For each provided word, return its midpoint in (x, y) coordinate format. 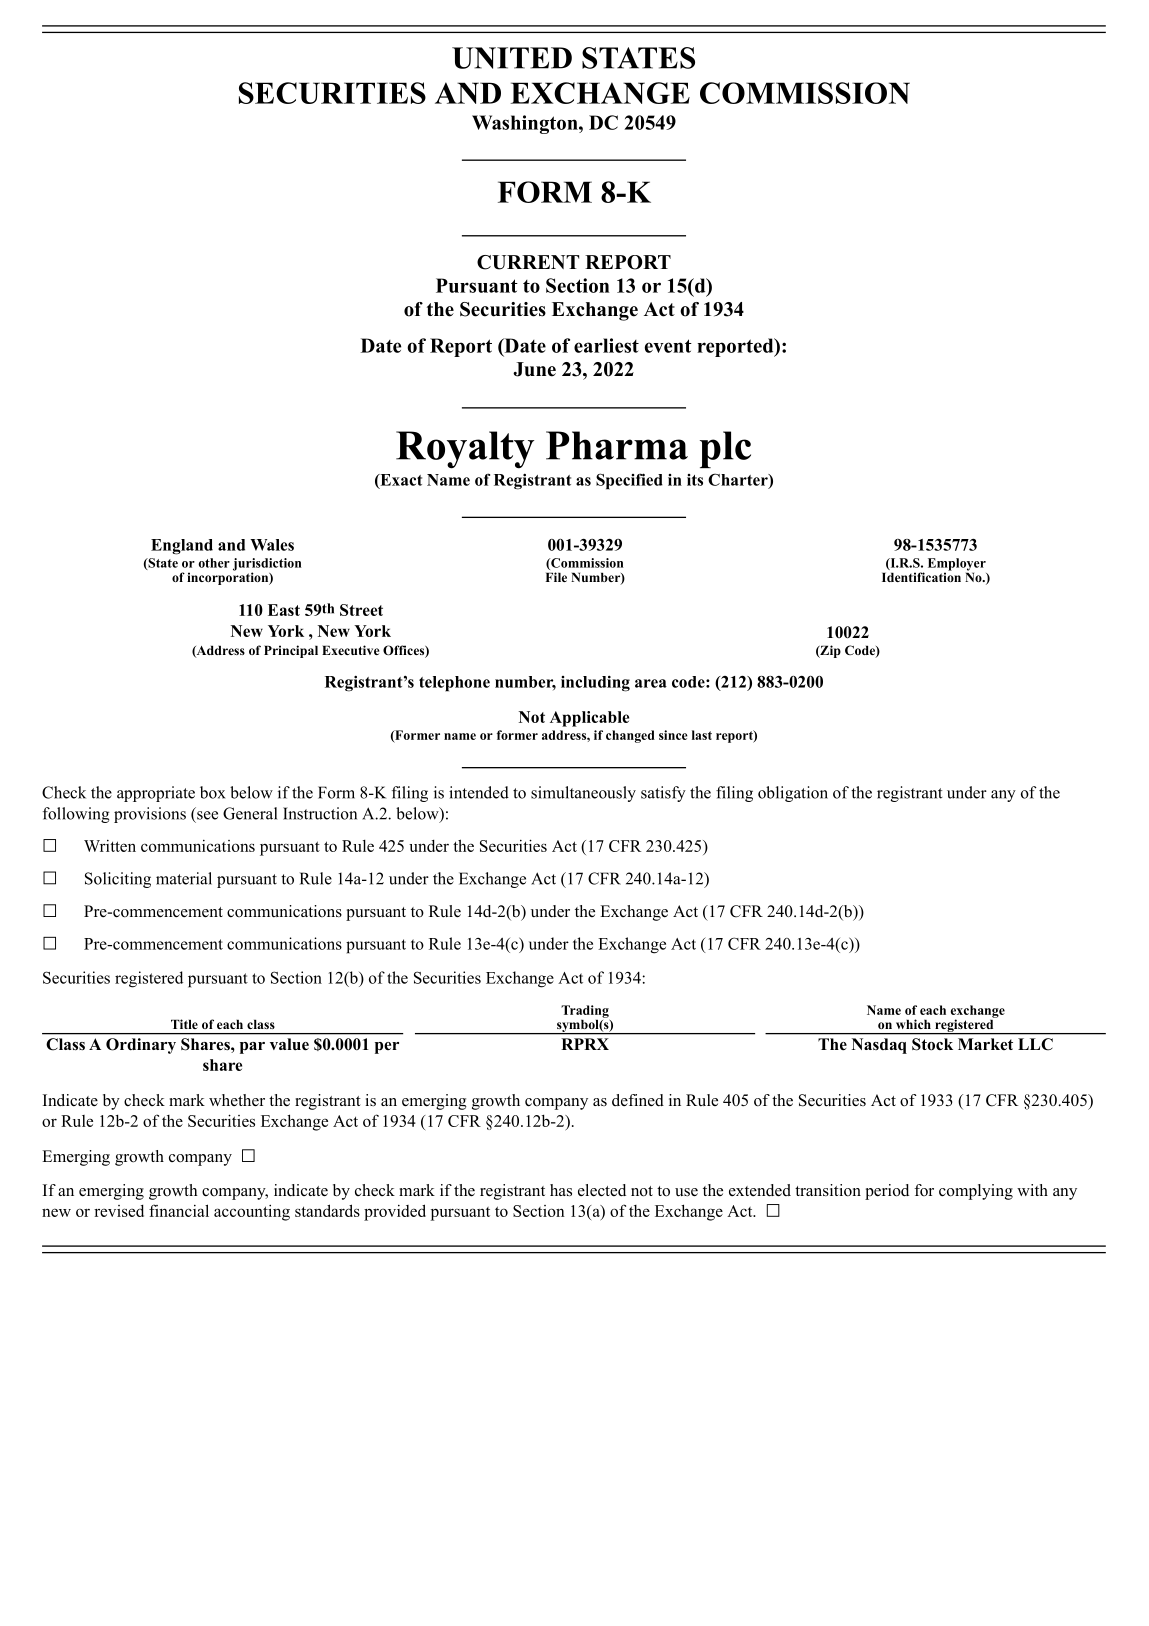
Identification (921, 576)
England (182, 547)
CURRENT (528, 262)
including (595, 683)
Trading (585, 1012)
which (913, 1024)
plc (725, 449)
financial (179, 1210)
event (668, 346)
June (534, 369)
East (284, 610)
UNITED (512, 58)
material (184, 878)
